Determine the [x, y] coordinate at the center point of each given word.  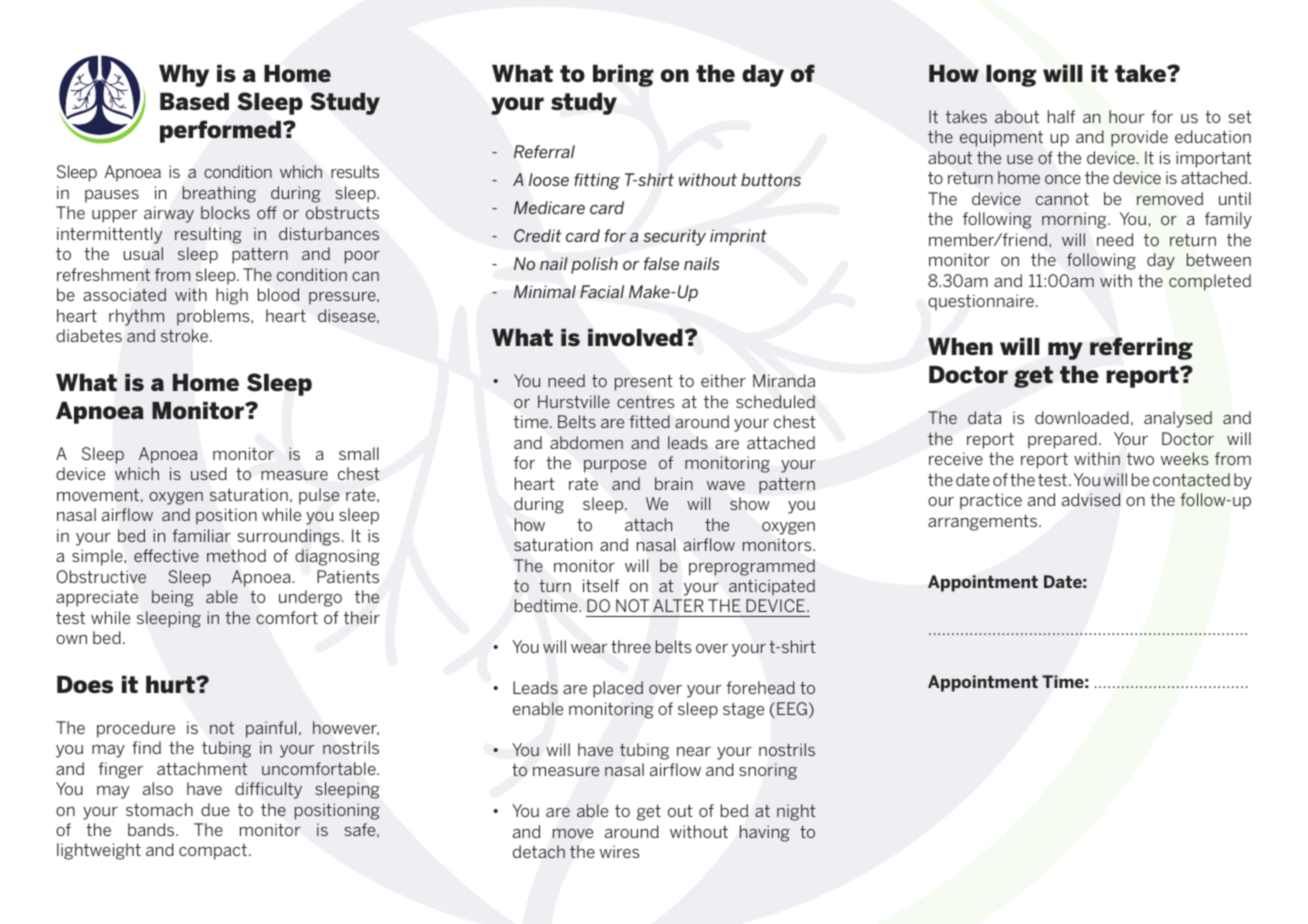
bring [623, 76]
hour [1127, 116]
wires [620, 851]
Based [194, 102]
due [215, 809]
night [796, 812]
